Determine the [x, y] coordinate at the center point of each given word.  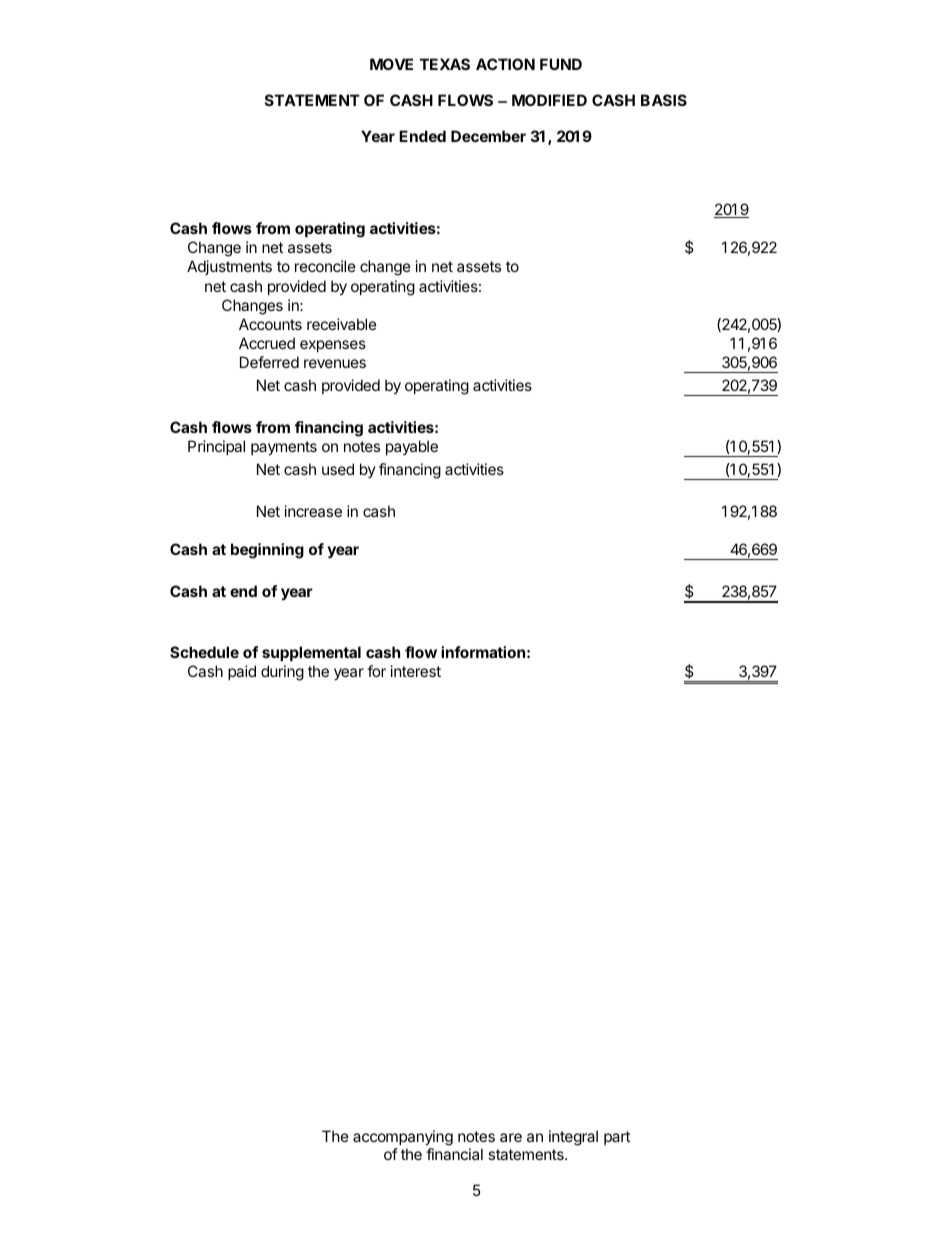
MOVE [391, 64]
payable [412, 447]
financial [454, 1154]
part [617, 1138]
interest [416, 671]
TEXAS [445, 64]
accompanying [403, 1138]
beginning [267, 551]
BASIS [664, 100]
